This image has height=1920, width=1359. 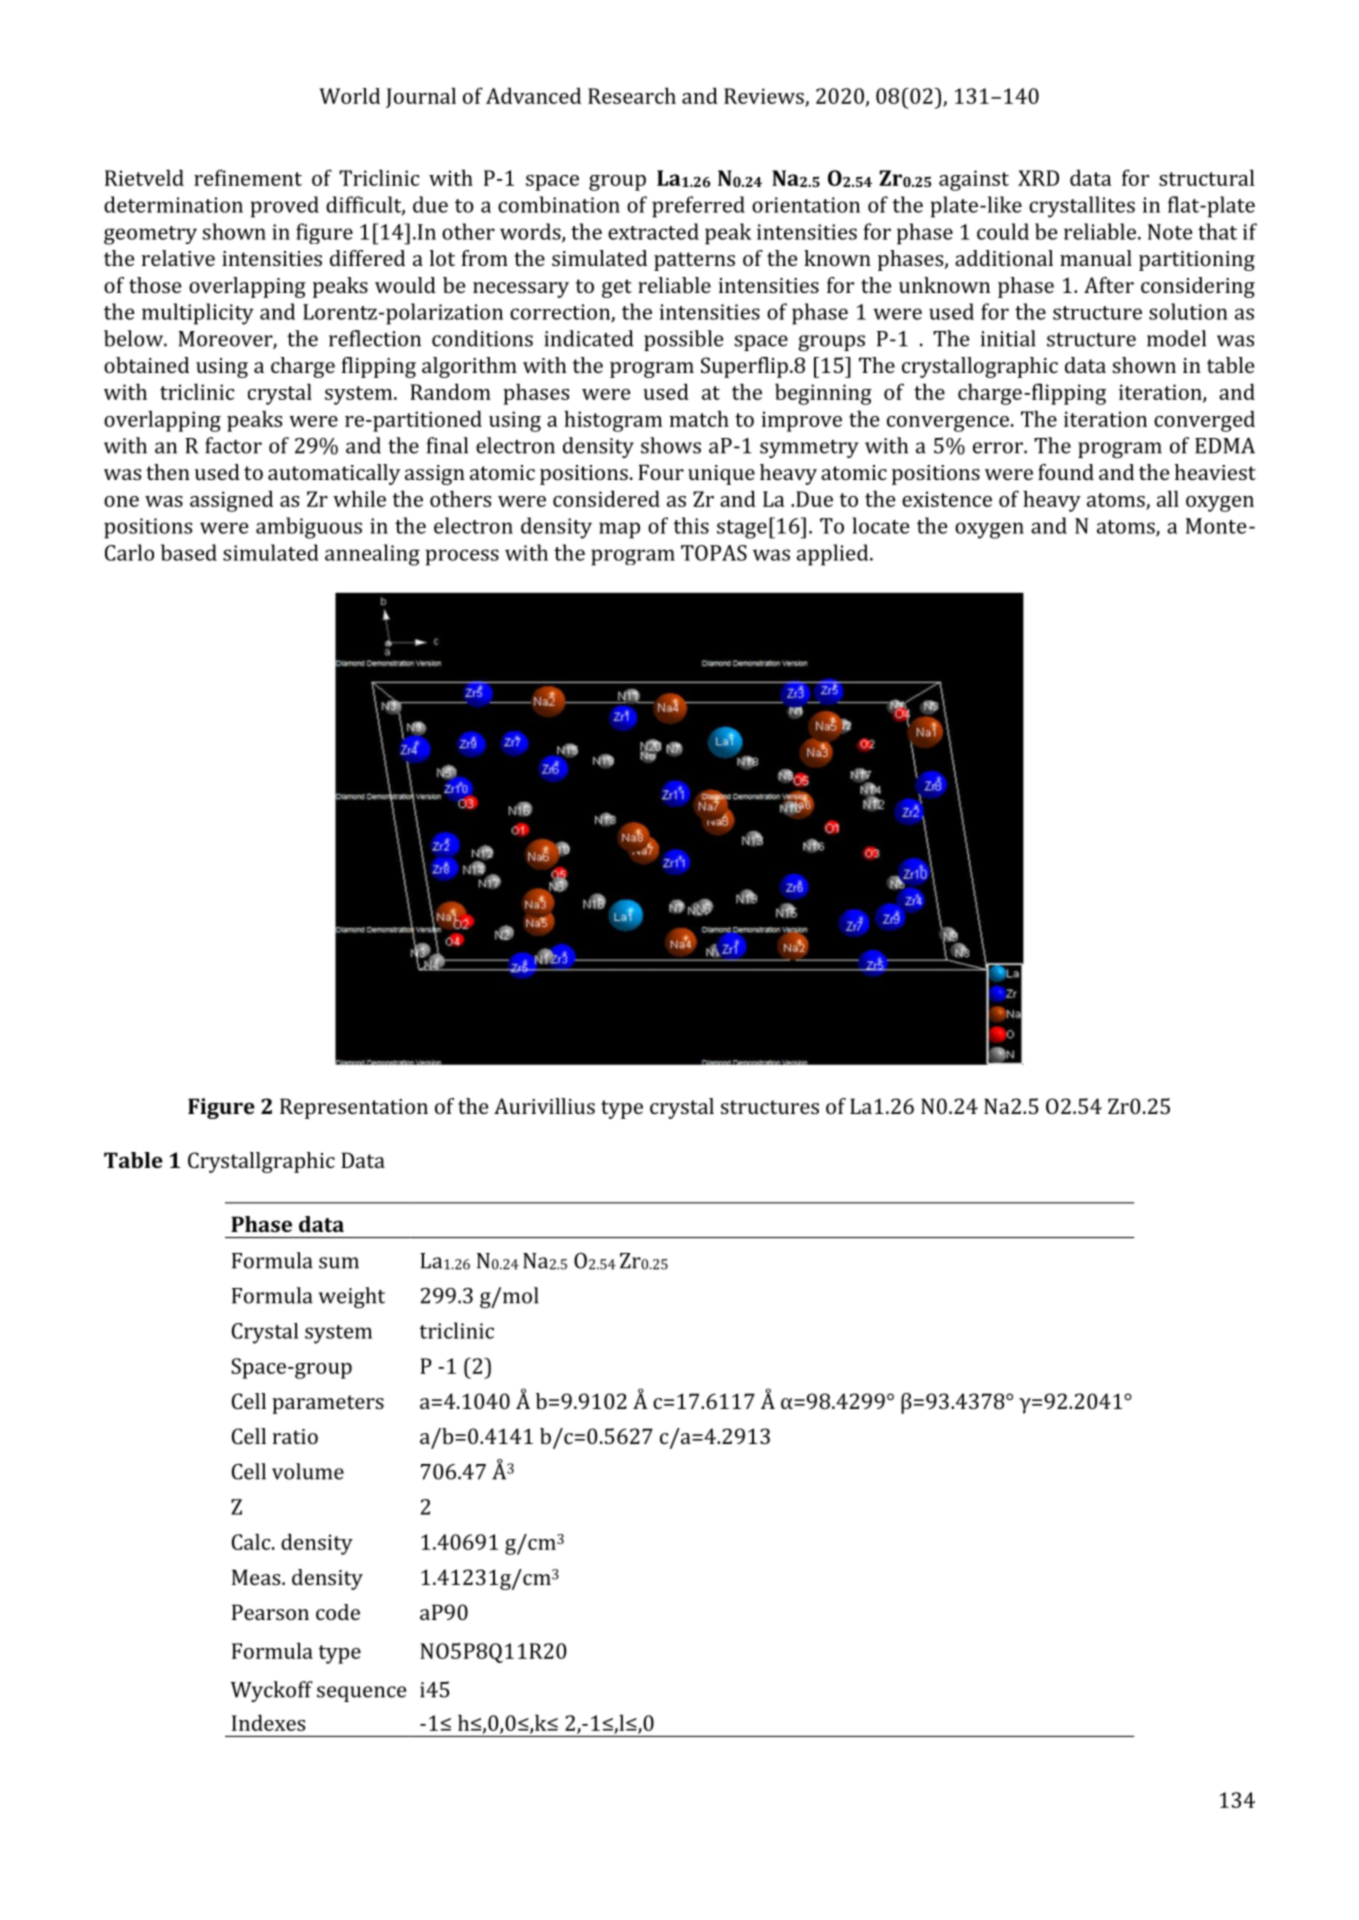 I want to click on XRD, so click(x=1038, y=178).
